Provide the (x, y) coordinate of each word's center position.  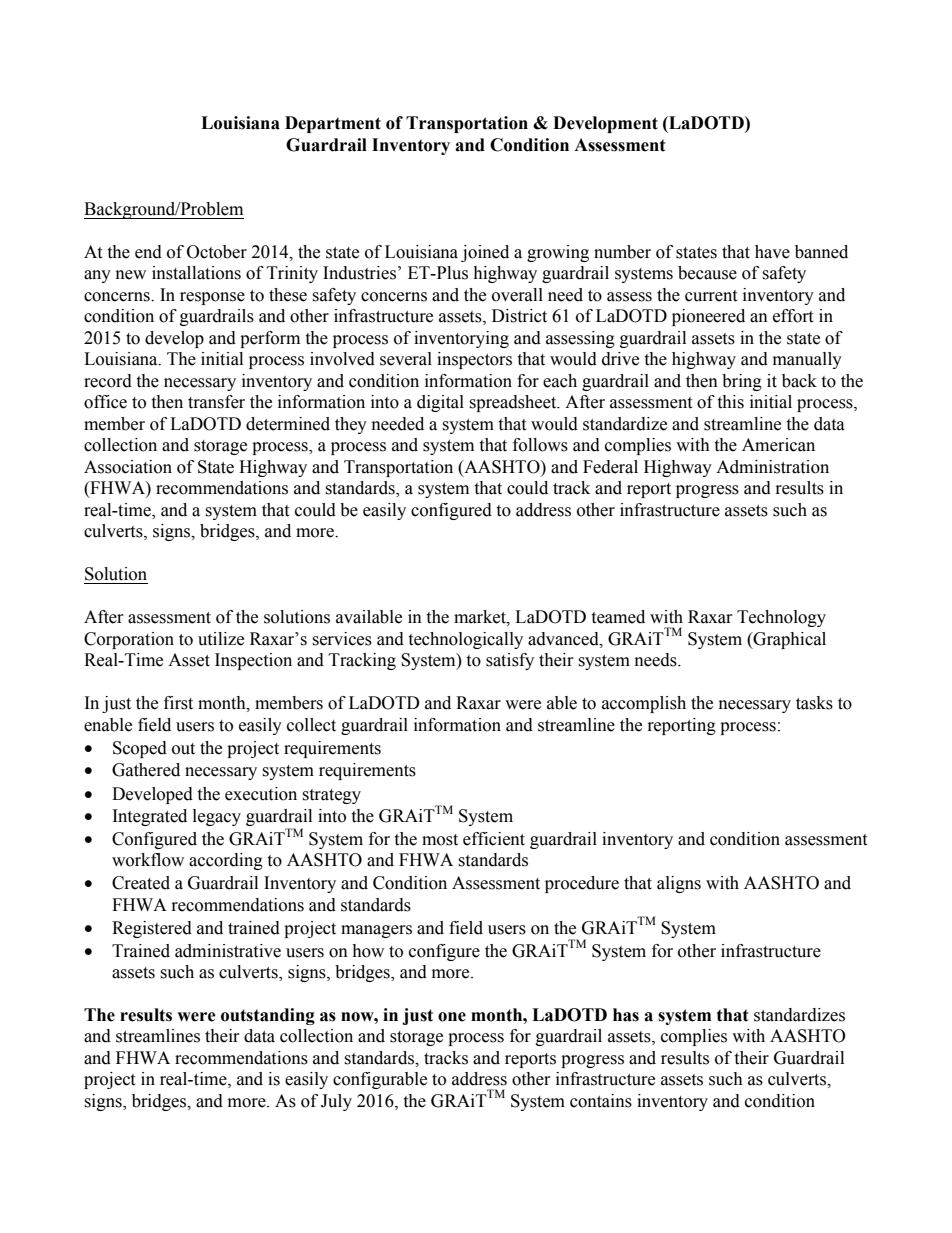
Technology (781, 618)
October (217, 252)
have (772, 252)
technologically (465, 640)
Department (333, 124)
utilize (221, 639)
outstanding (268, 1016)
